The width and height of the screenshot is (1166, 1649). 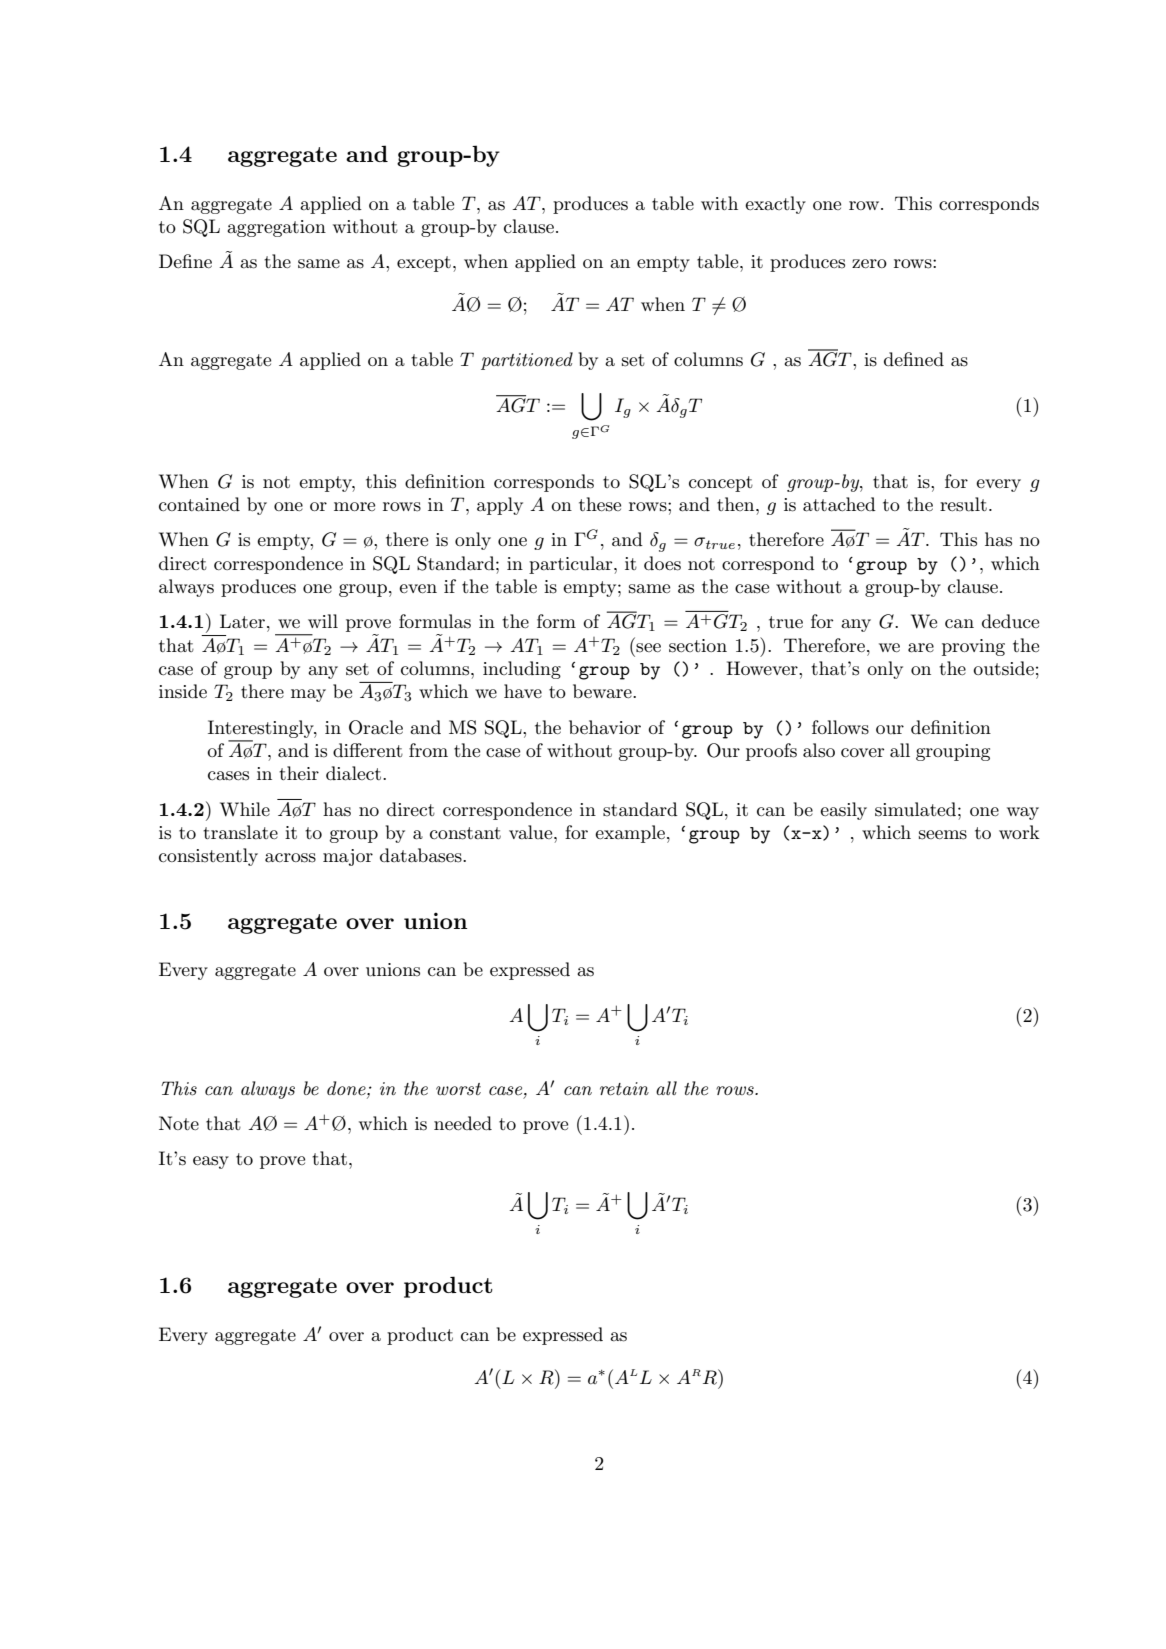 I want to click on aggregation, so click(x=276, y=228).
